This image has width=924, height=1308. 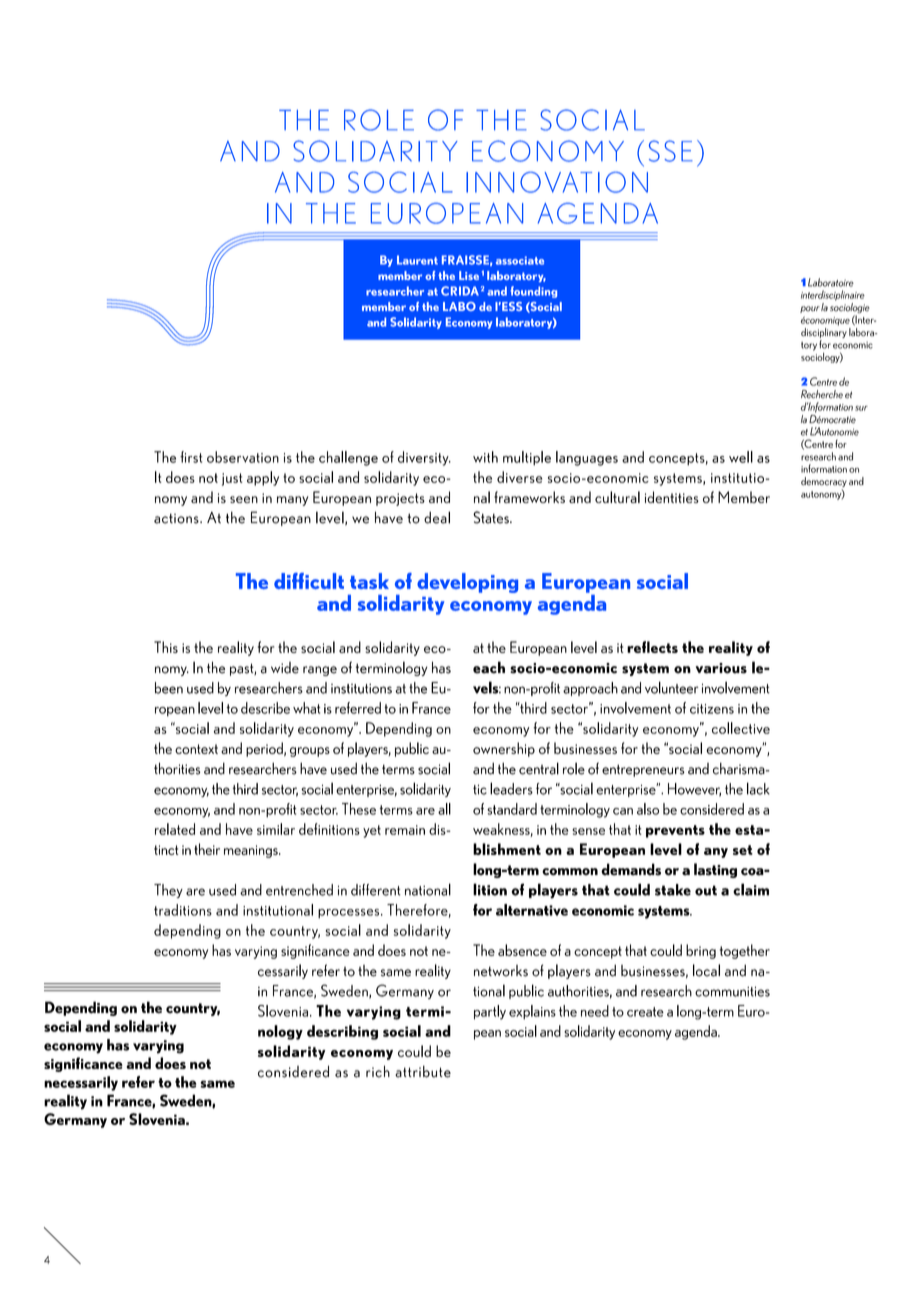 I want to click on each, so click(x=489, y=667).
